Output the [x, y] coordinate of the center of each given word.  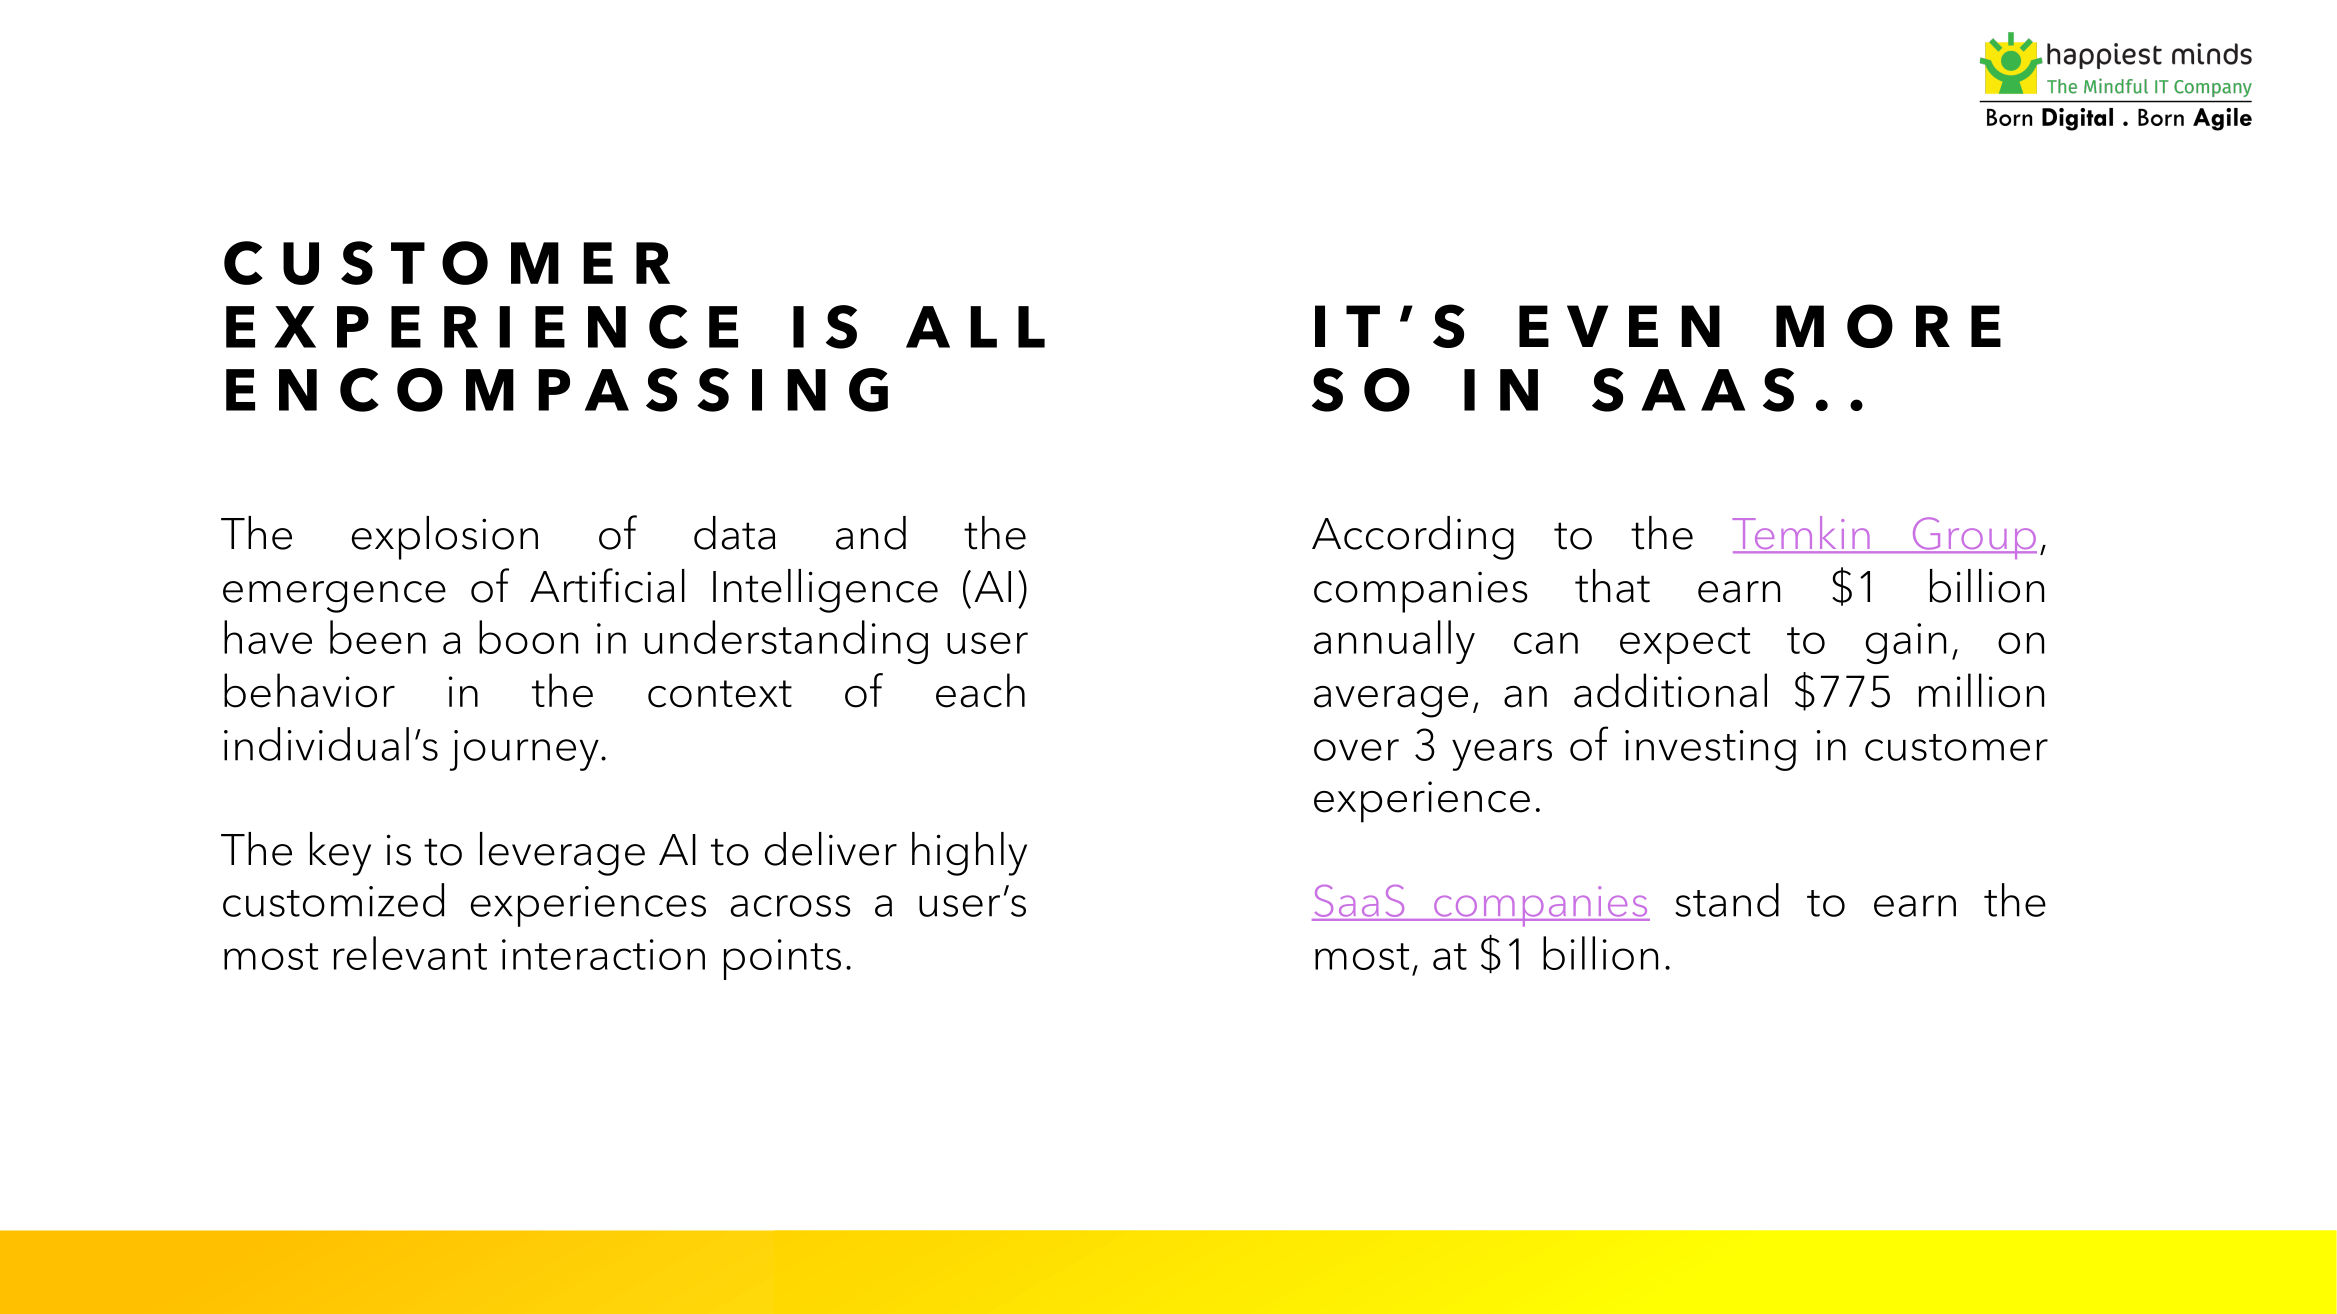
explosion [445, 538]
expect [1685, 645]
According [1413, 538]
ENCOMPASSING [557, 390]
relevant [410, 953]
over [1356, 750]
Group [1973, 538]
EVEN [1619, 326]
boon [528, 637]
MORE [1888, 326]
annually [1394, 642]
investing [1710, 750]
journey [524, 750]
